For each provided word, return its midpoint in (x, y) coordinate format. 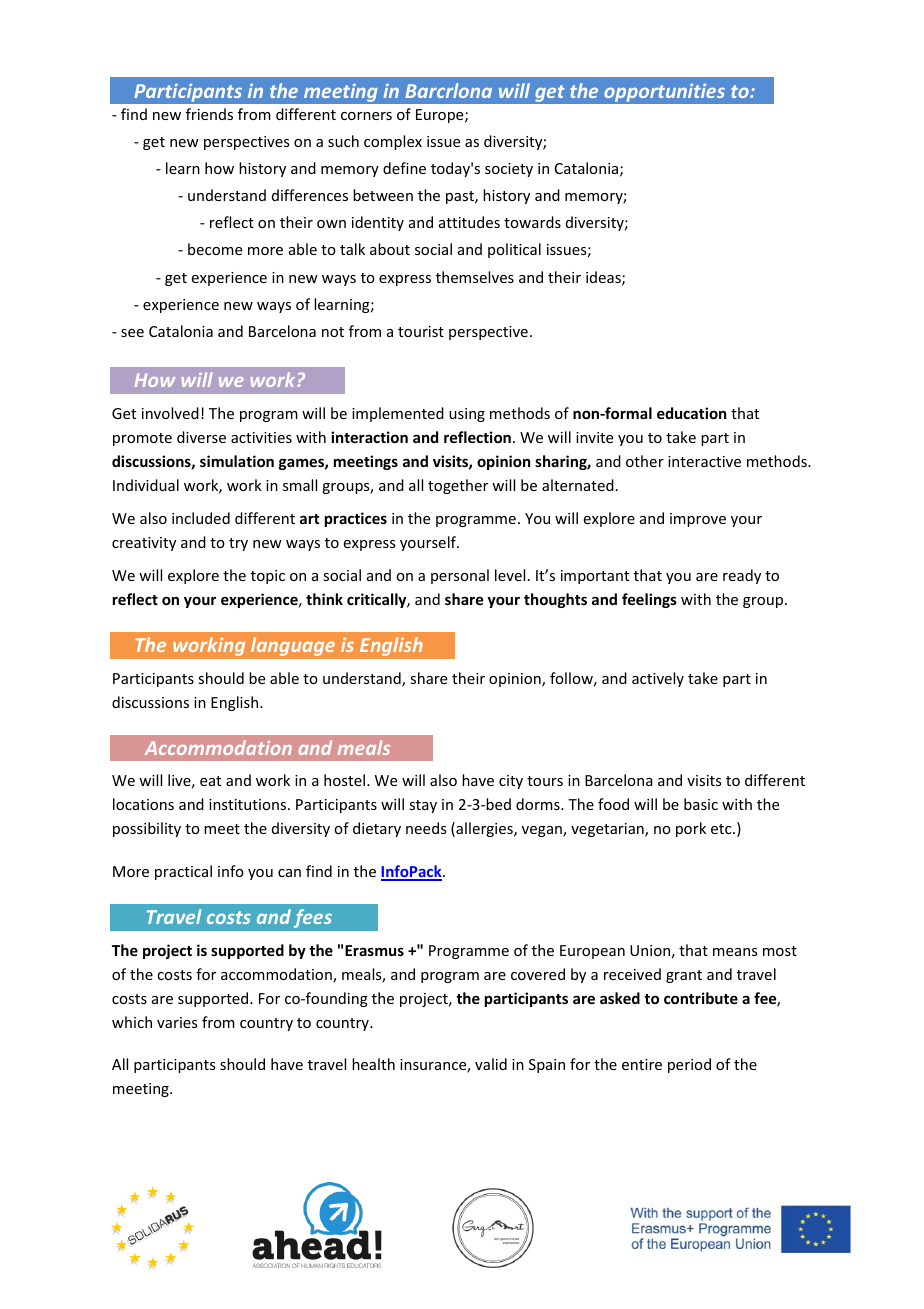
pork (691, 829)
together (458, 486)
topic (268, 577)
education (691, 413)
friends (209, 114)
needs (426, 828)
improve (698, 520)
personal (460, 576)
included (201, 518)
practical (183, 872)
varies (177, 1022)
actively (658, 679)
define (404, 168)
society (509, 170)
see (132, 333)
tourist (421, 331)
